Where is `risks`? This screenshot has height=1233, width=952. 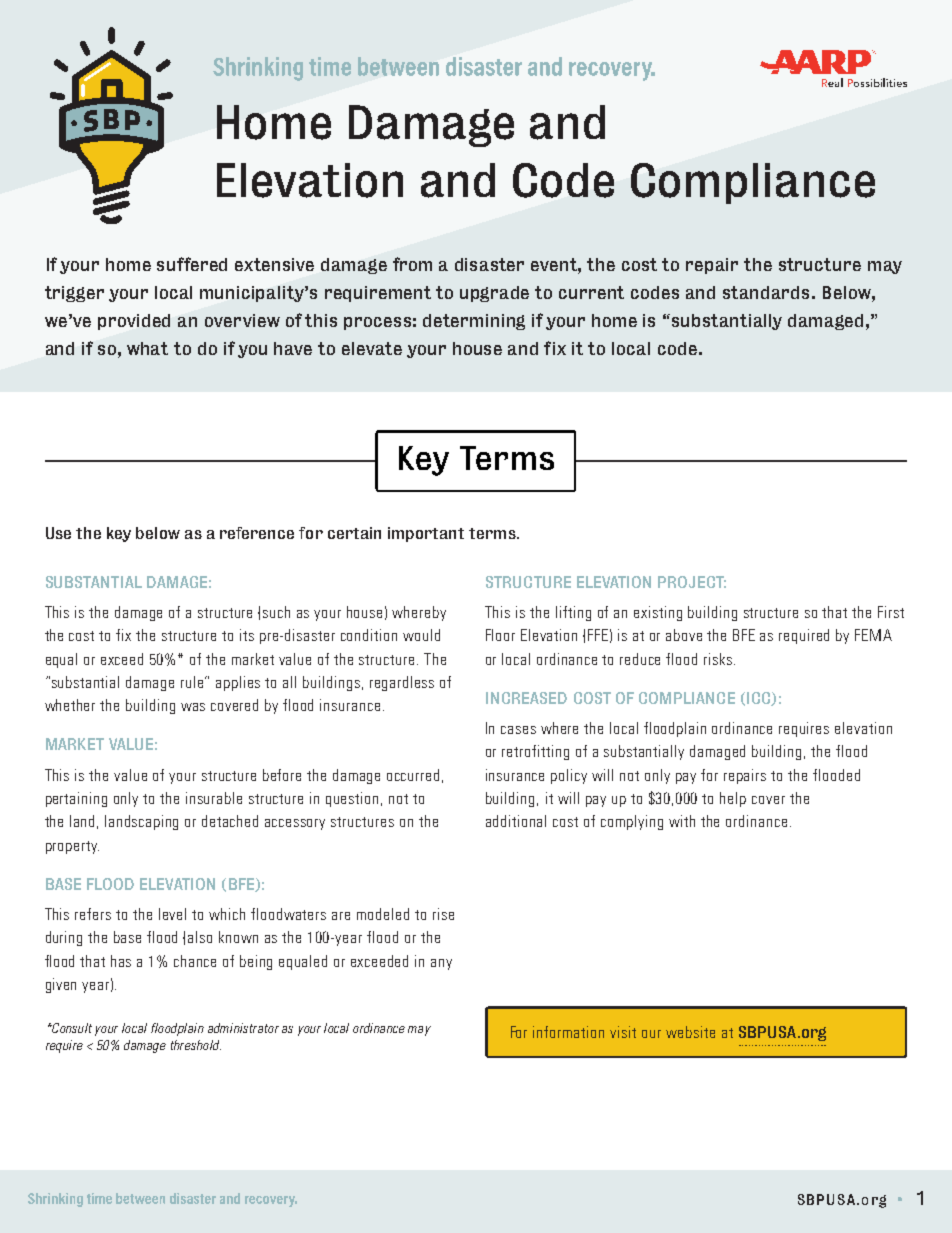
risks is located at coordinates (719, 659).
